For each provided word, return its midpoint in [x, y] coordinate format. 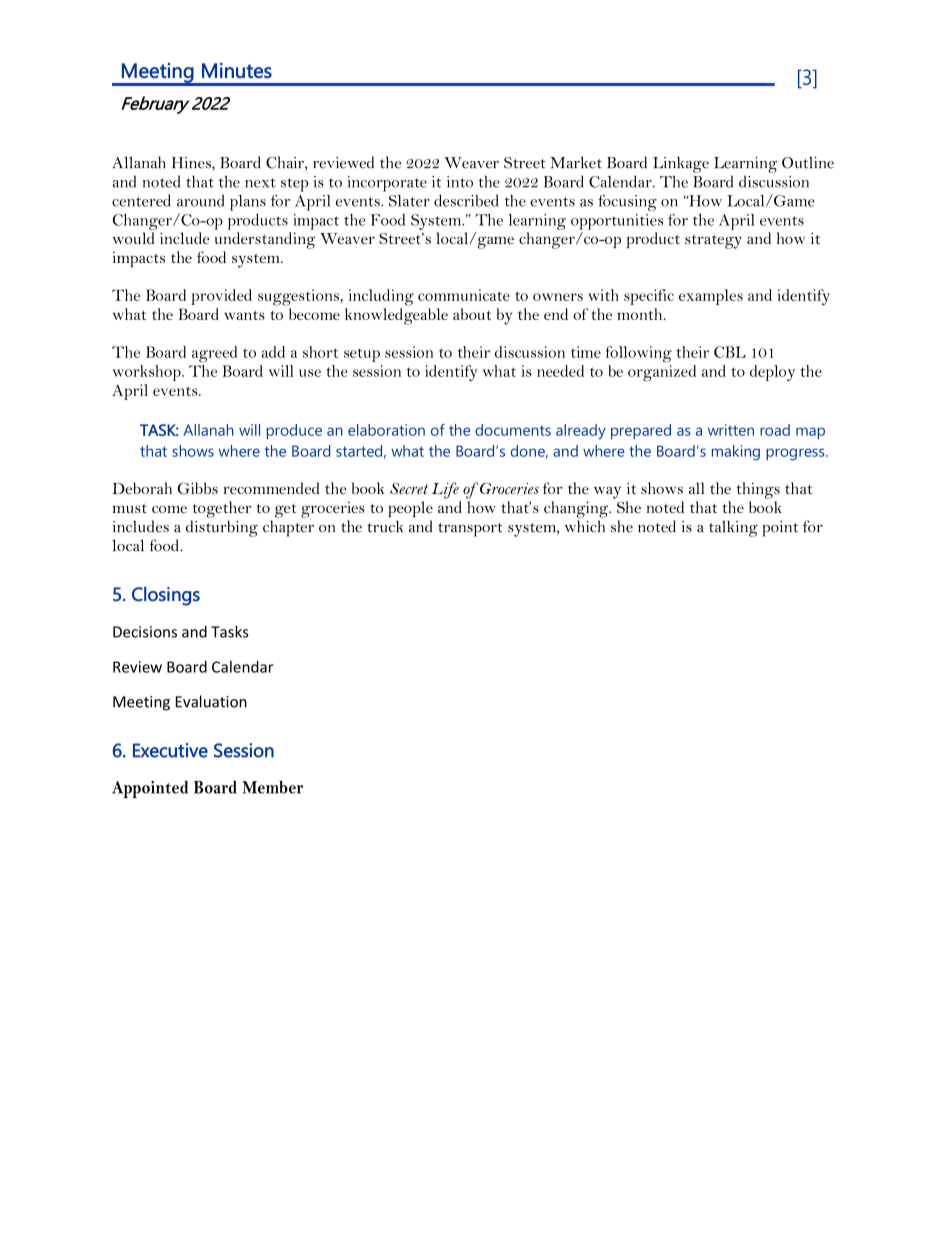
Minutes [237, 70]
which [585, 526]
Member [272, 787]
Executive [170, 750]
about [472, 314]
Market [576, 162]
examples [711, 297]
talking [733, 528]
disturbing [222, 528]
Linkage [681, 164]
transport [470, 530]
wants [244, 315]
